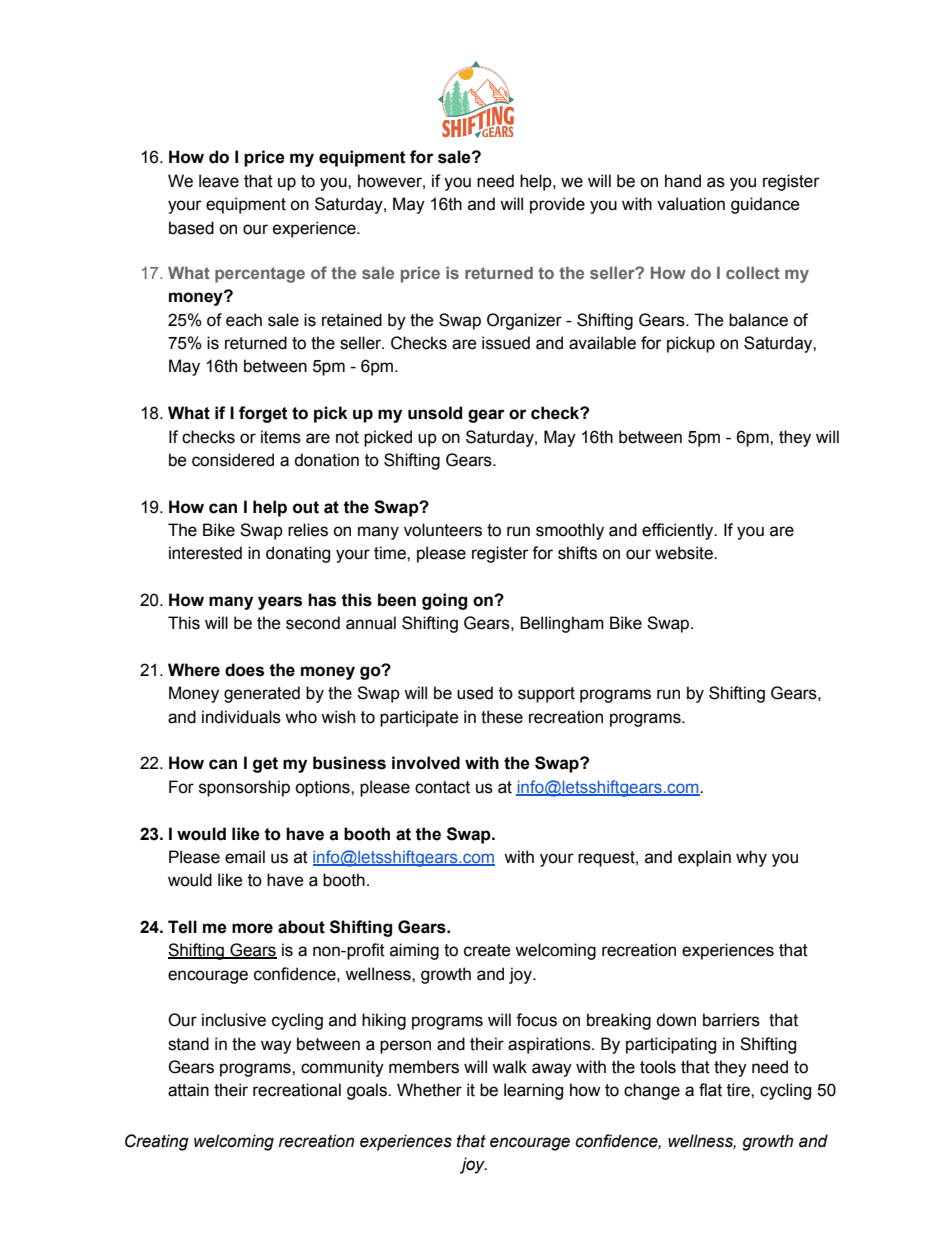  Describe the element at coordinates (691, 204) in the document. I see `valuation` at that location.
